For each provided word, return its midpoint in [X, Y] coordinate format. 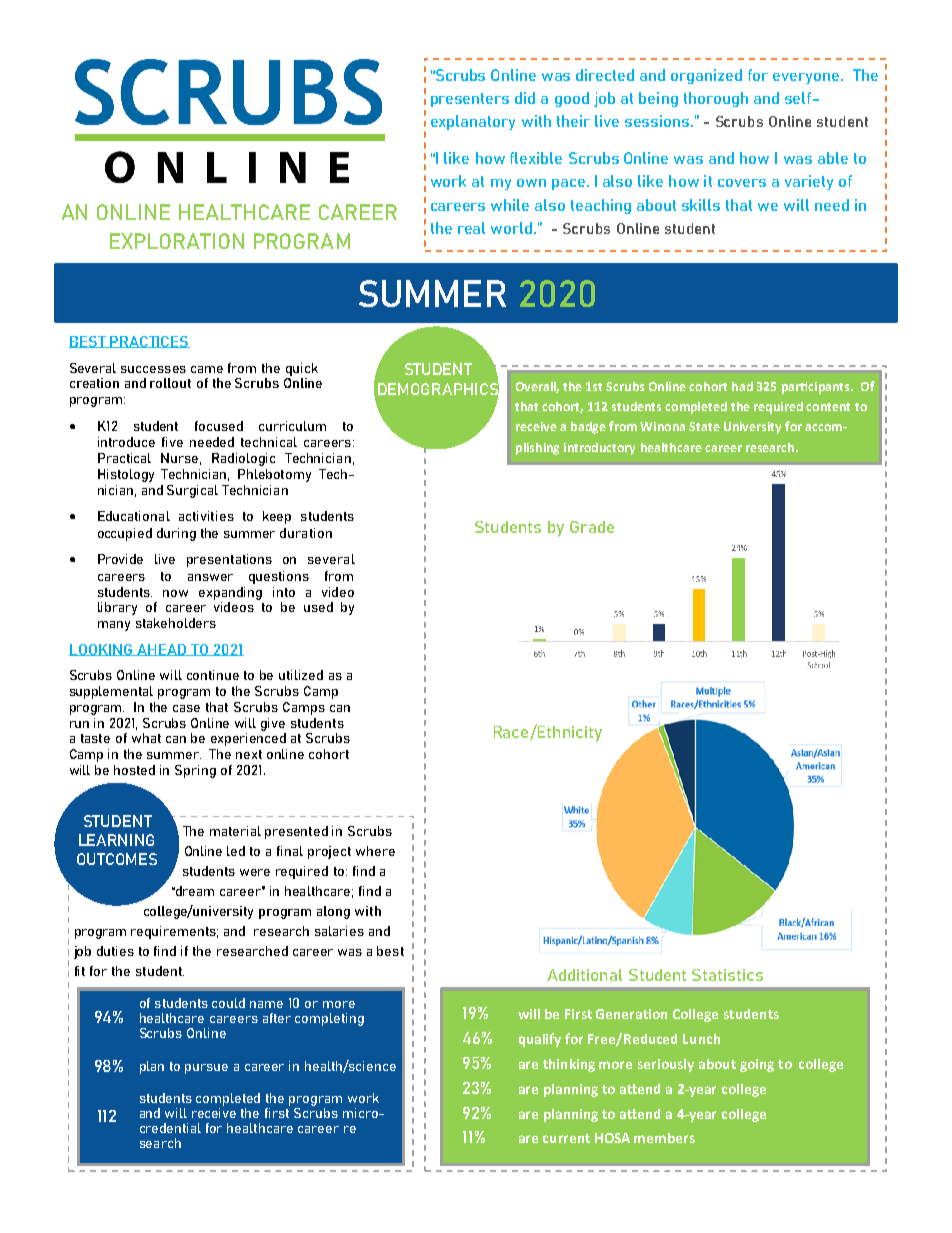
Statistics [727, 975]
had [742, 386]
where [375, 851]
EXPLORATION [177, 241]
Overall [537, 387]
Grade [592, 527]
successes [153, 369]
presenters [470, 100]
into [284, 592]
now [175, 593]
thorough [716, 99]
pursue [206, 1069]
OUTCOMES [117, 859]
